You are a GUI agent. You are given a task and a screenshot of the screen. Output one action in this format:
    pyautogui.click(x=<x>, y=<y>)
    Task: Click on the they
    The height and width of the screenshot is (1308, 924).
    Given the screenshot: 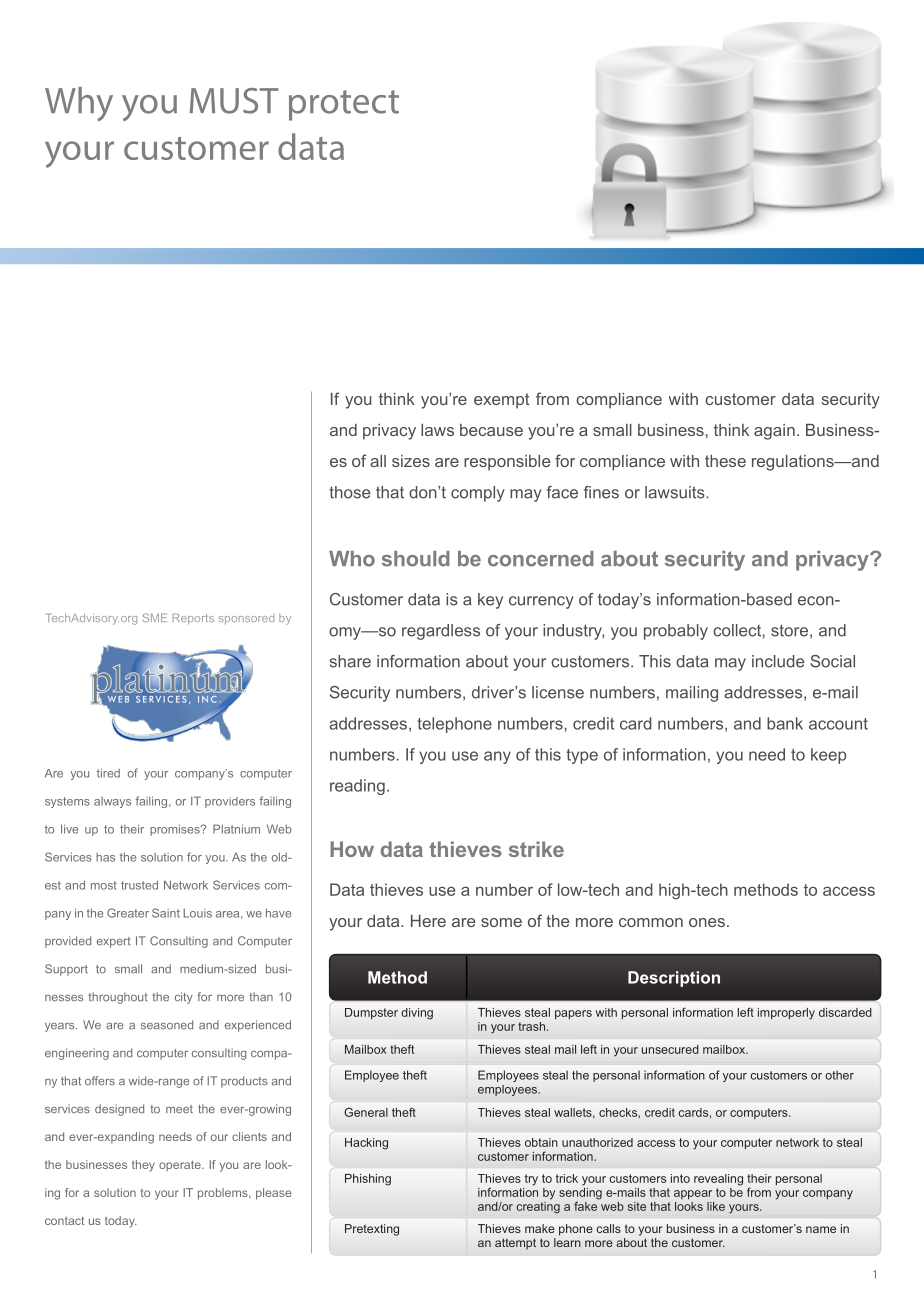 What is the action you would take?
    pyautogui.click(x=143, y=1166)
